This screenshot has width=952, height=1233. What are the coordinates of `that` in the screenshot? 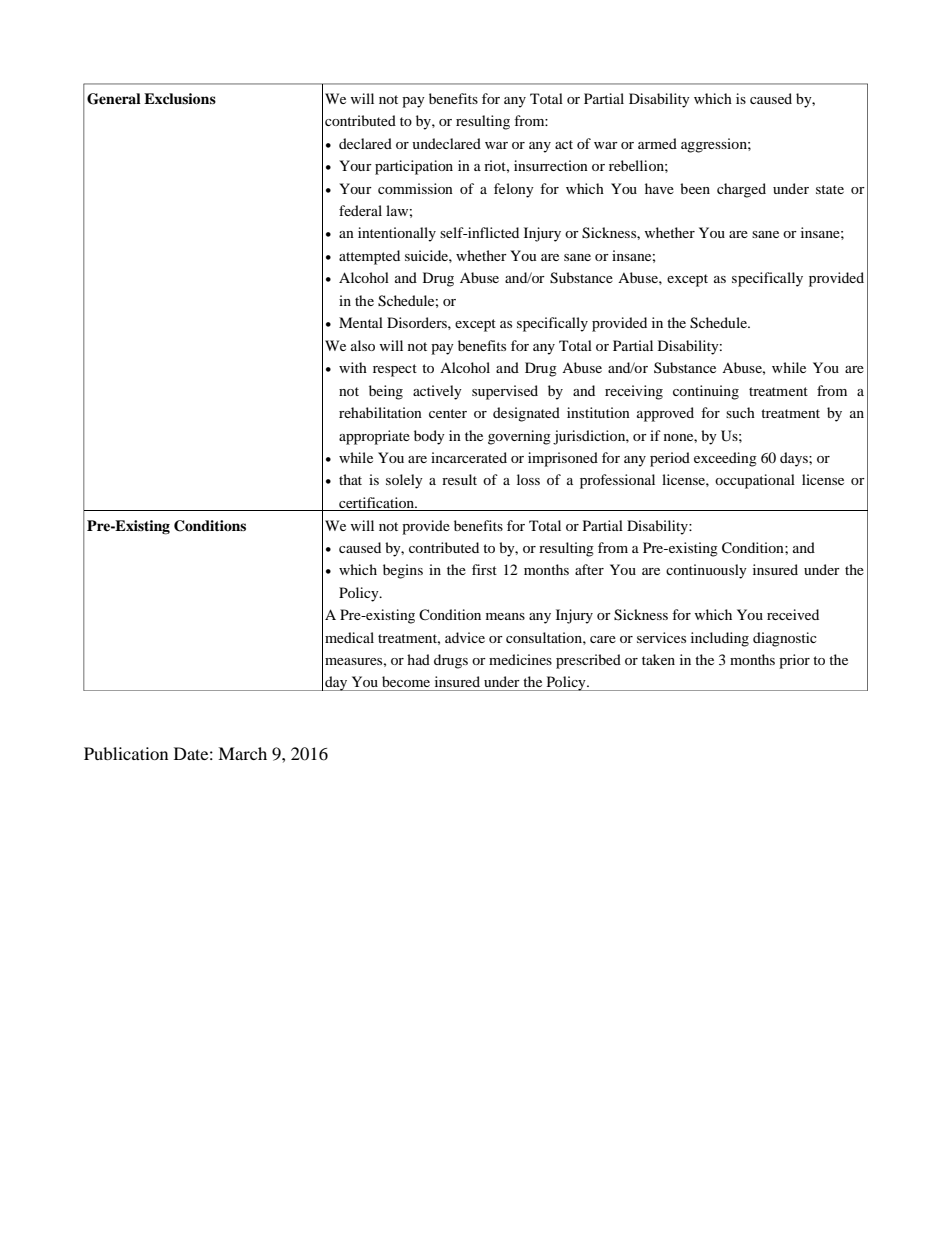 It's located at (350, 479).
